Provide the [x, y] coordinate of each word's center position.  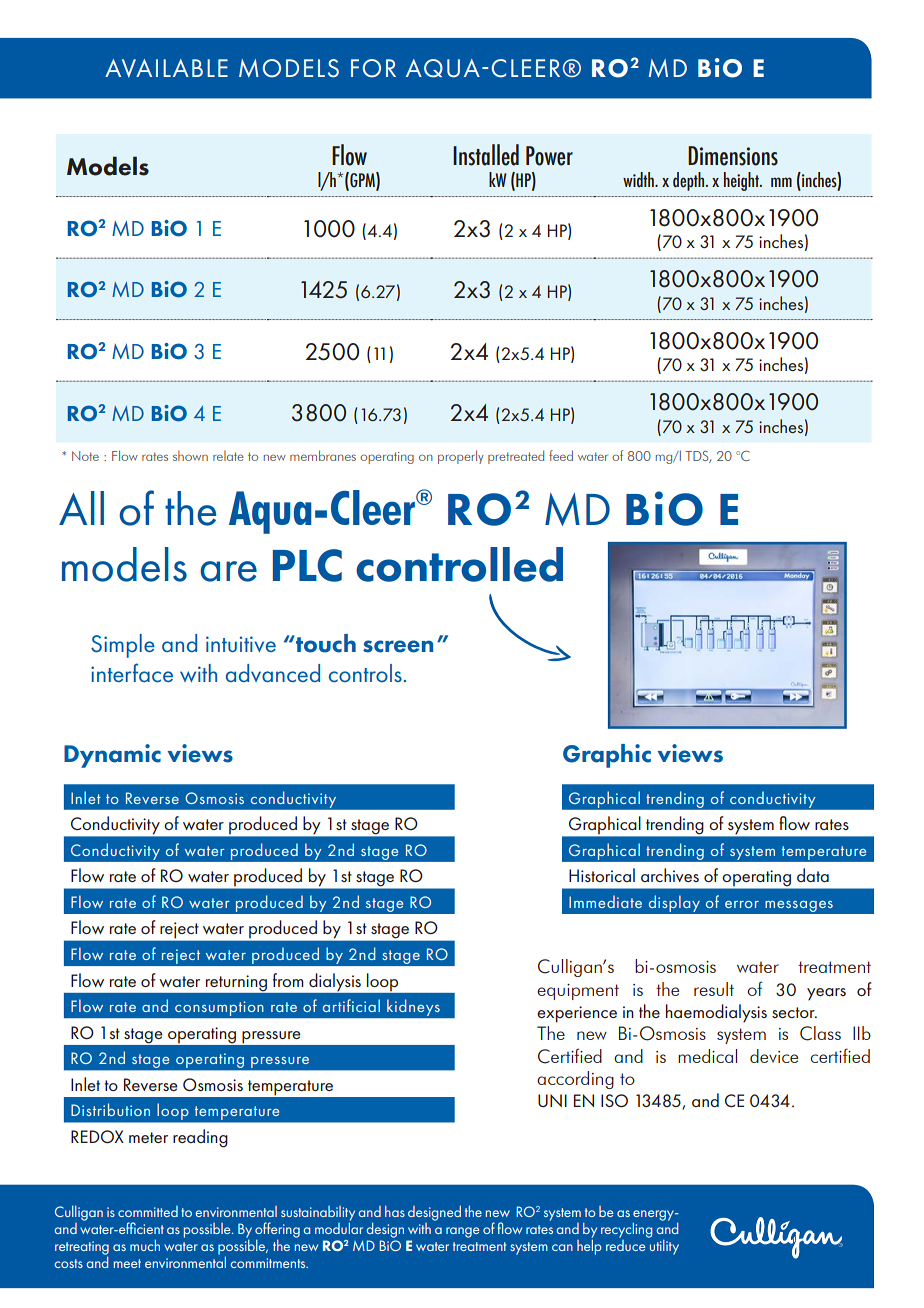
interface [132, 673]
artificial [351, 1005]
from [288, 980]
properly [460, 457]
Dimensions [733, 156]
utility [663, 1246]
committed [148, 1211]
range [463, 1232]
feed [561, 455]
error [742, 904]
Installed [486, 155]
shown [190, 456]
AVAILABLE [166, 68]
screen [398, 646]
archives [670, 875]
